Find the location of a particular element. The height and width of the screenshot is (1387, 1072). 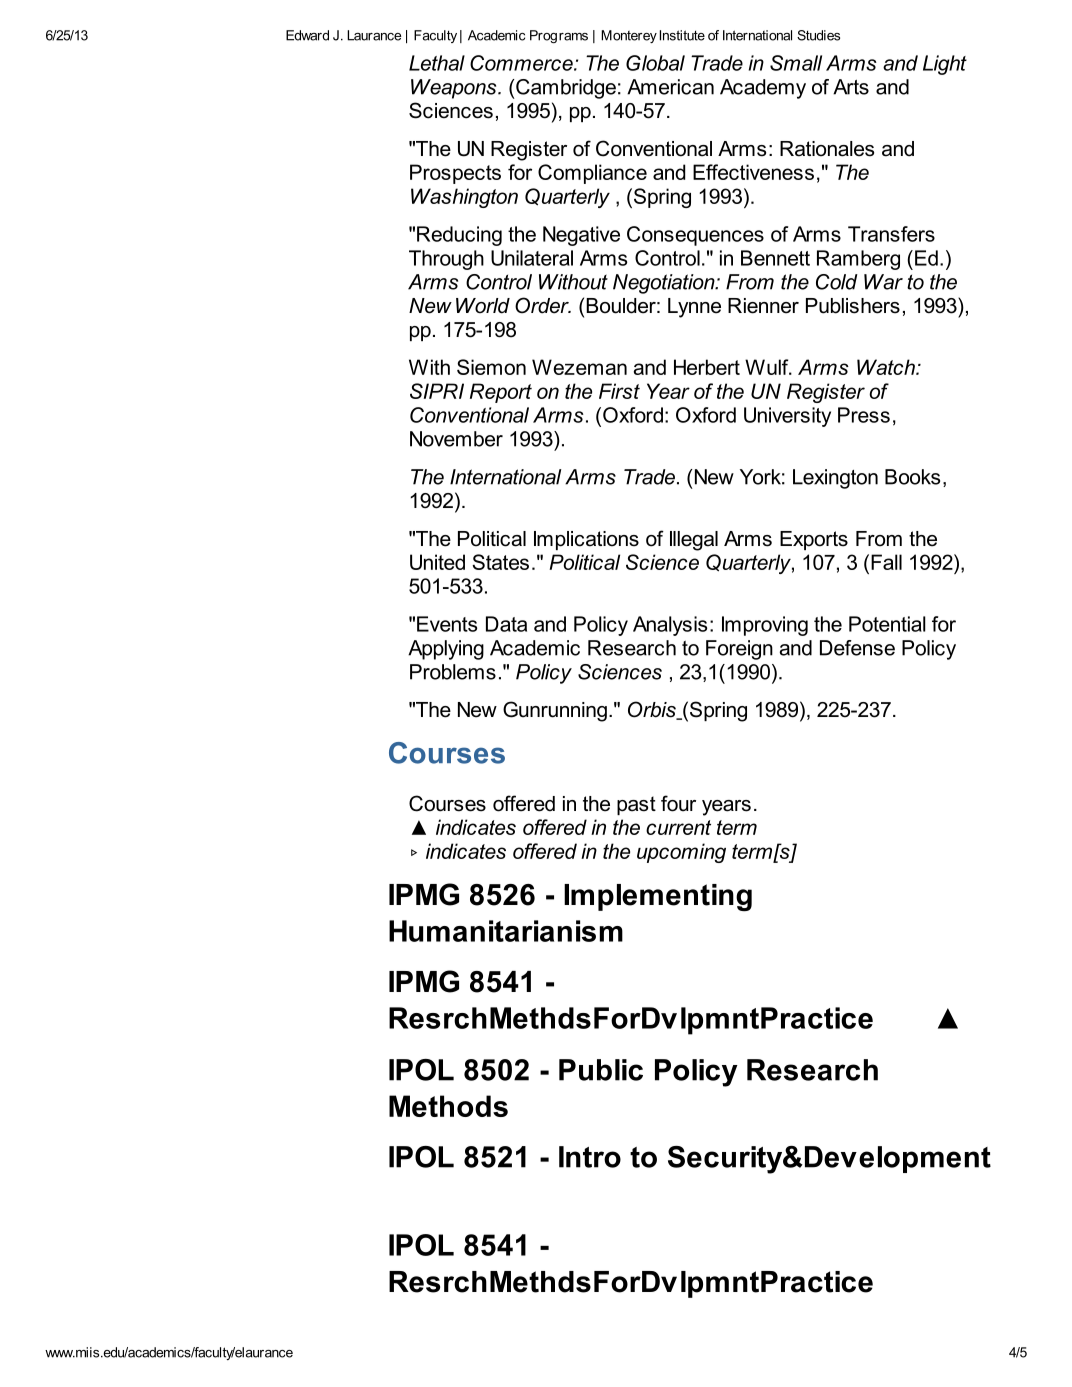

Defense is located at coordinates (857, 648).
